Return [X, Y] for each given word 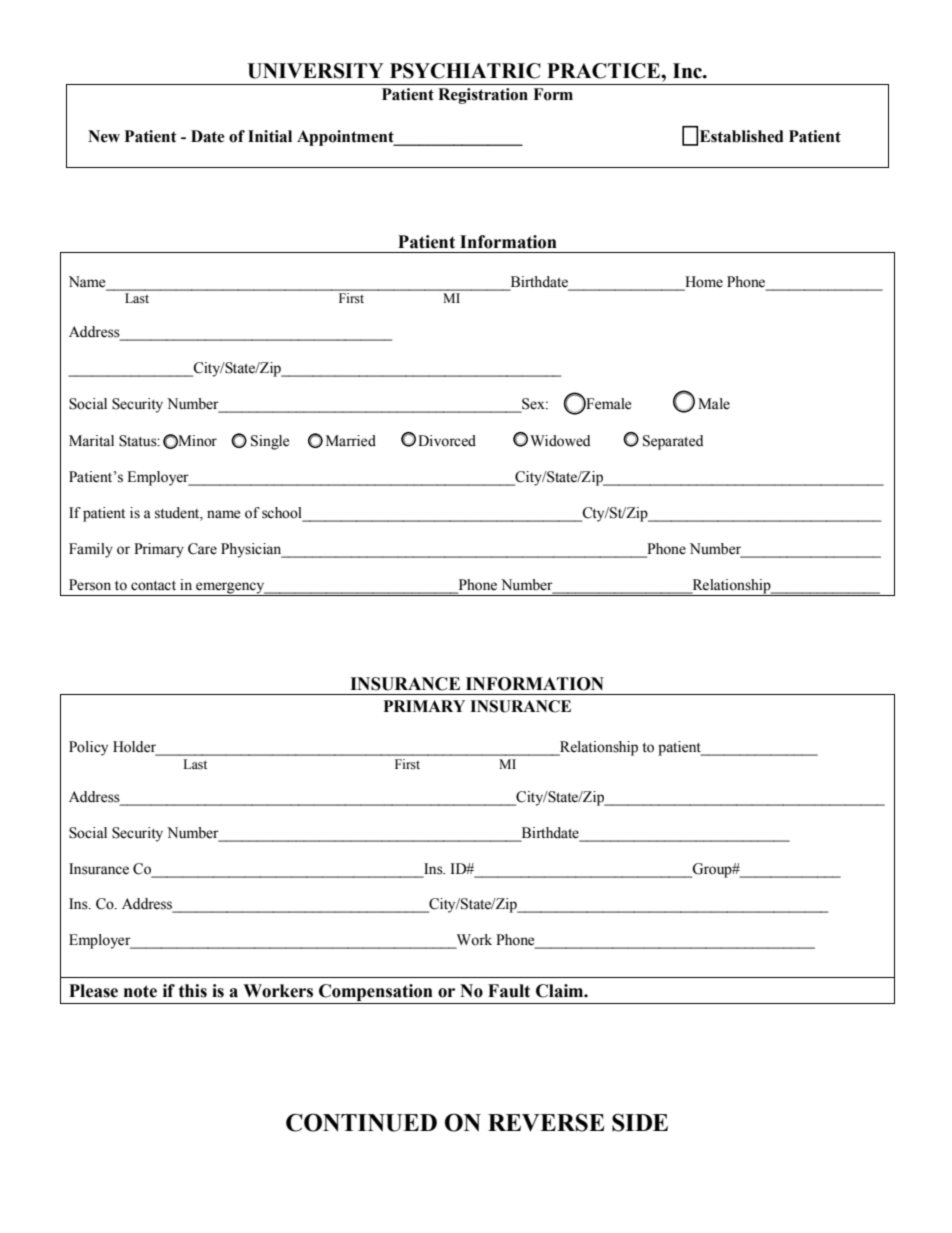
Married [351, 441]
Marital [91, 441]
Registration [483, 96]
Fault [509, 991]
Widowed [560, 441]
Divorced [447, 441]
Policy [88, 748]
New [104, 136]
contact [153, 586]
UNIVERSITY [315, 71]
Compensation [376, 994]
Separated [673, 442]
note [140, 991]
